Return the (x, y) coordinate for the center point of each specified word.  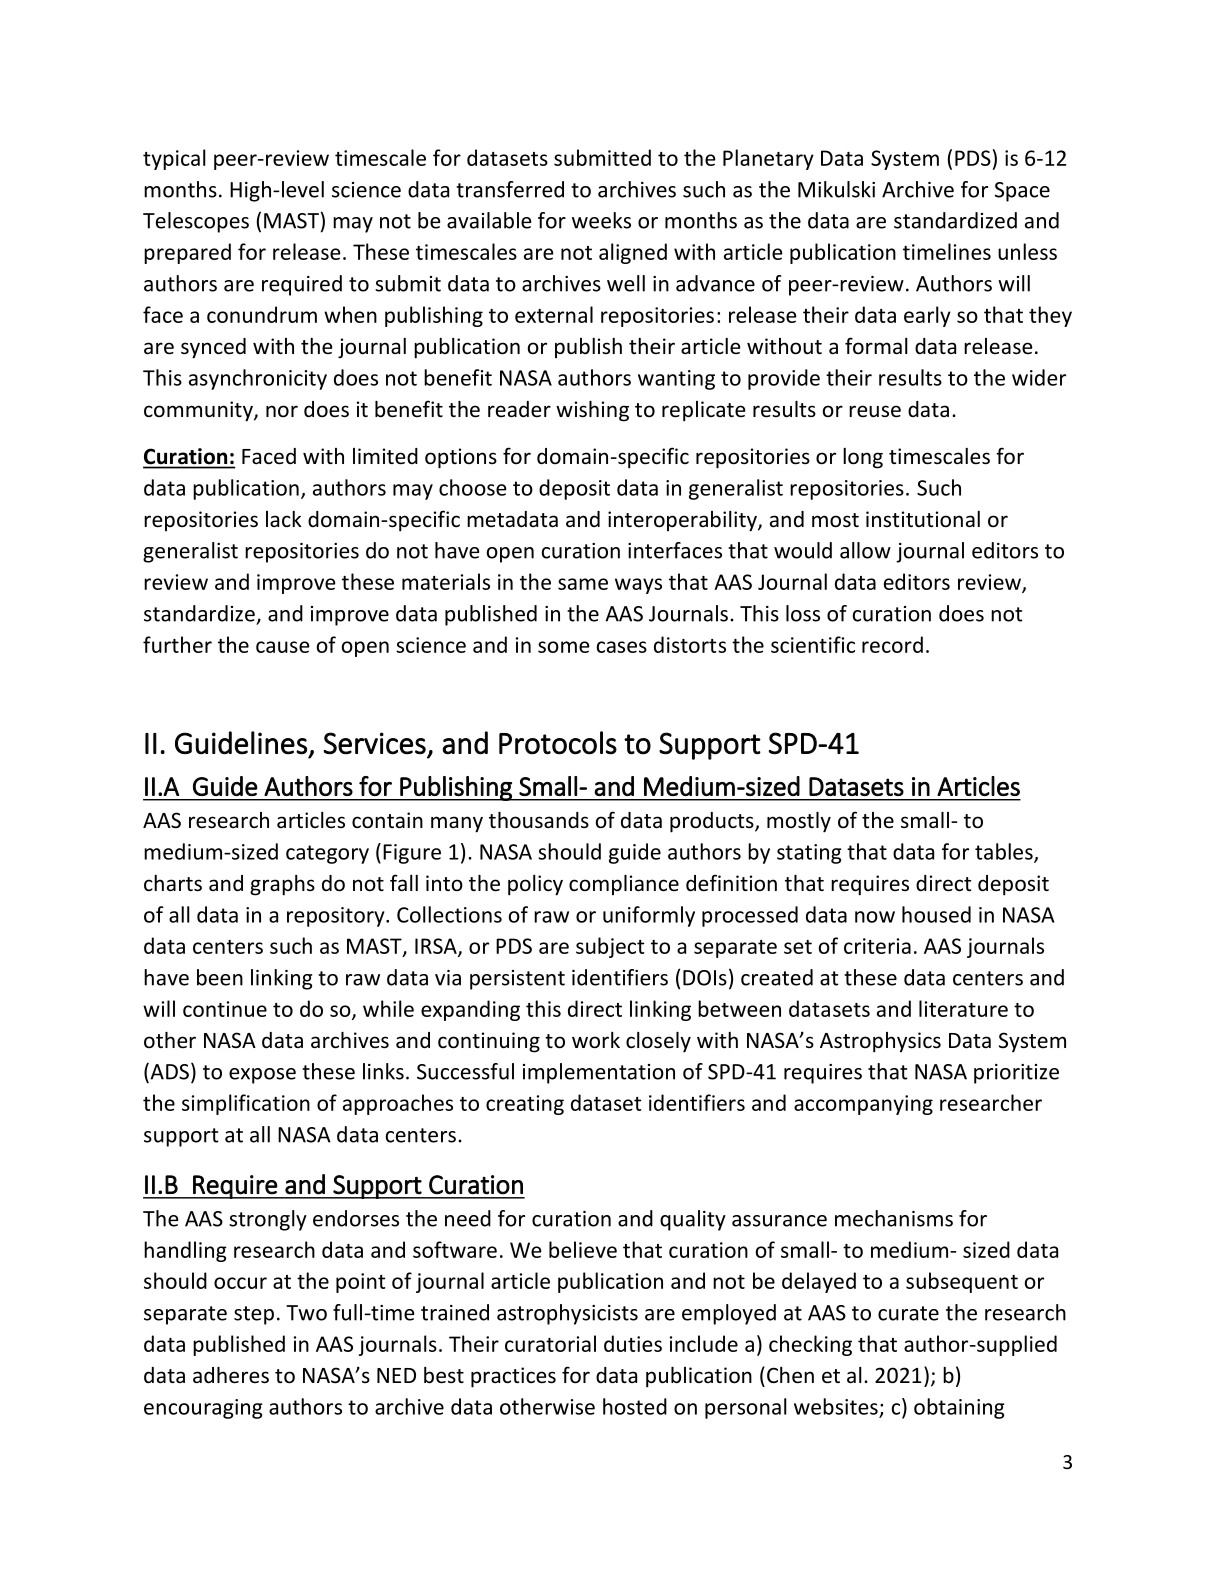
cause (283, 647)
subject (610, 947)
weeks (601, 220)
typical (174, 159)
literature (963, 1008)
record (892, 644)
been (220, 977)
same (583, 584)
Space (1022, 192)
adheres (231, 1375)
